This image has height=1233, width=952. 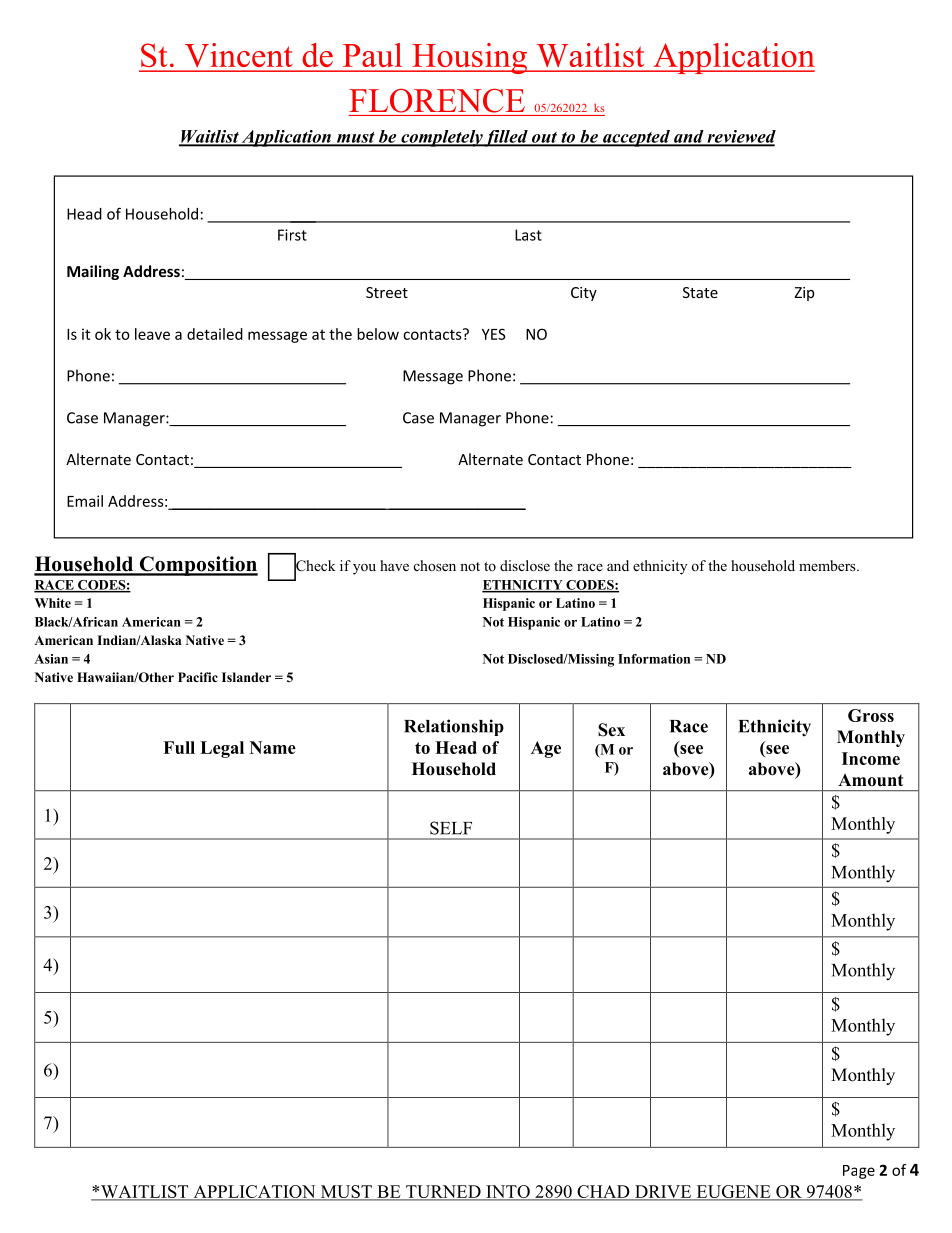 I want to click on Pacific, so click(x=198, y=677).
